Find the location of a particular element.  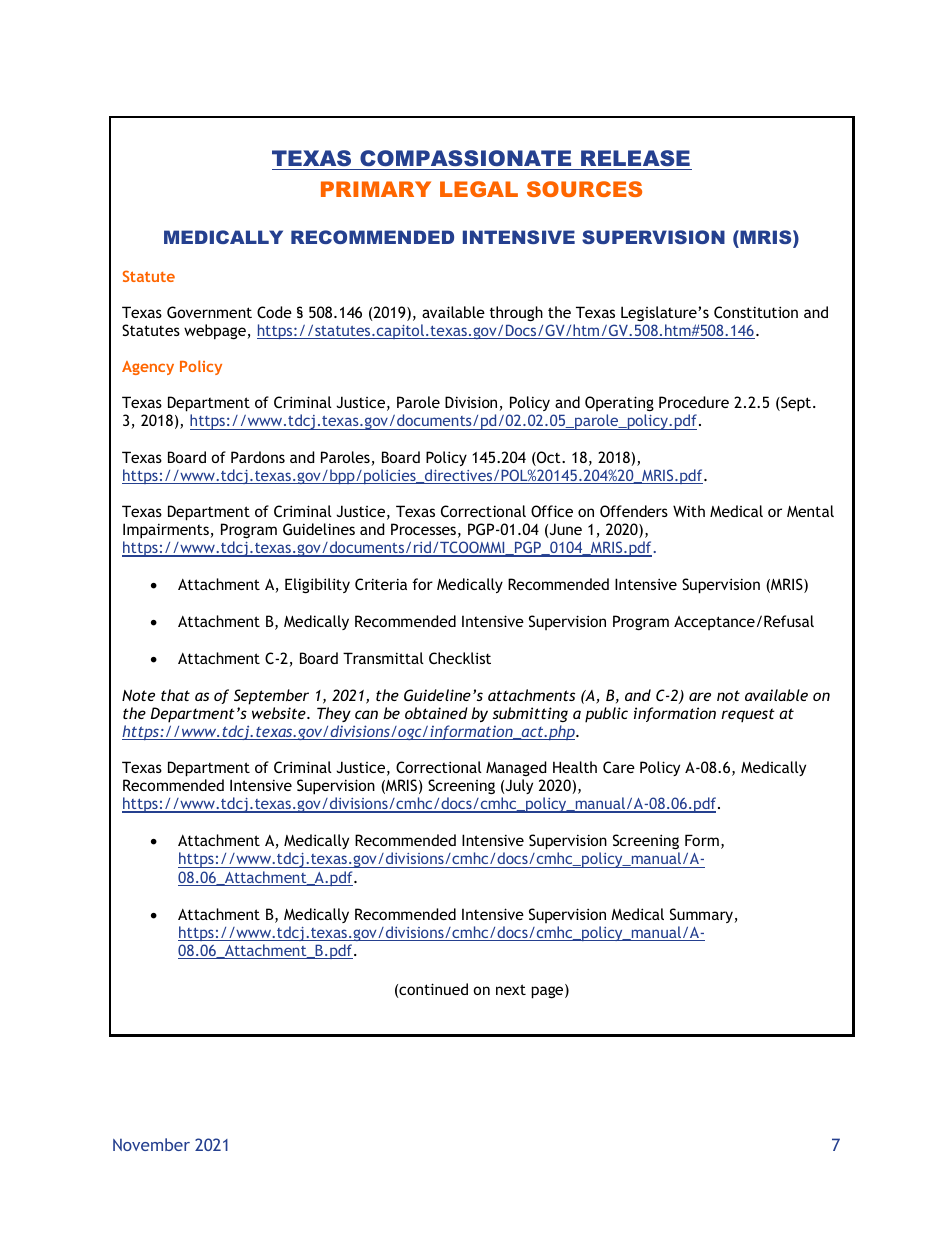

Care is located at coordinates (619, 767).
